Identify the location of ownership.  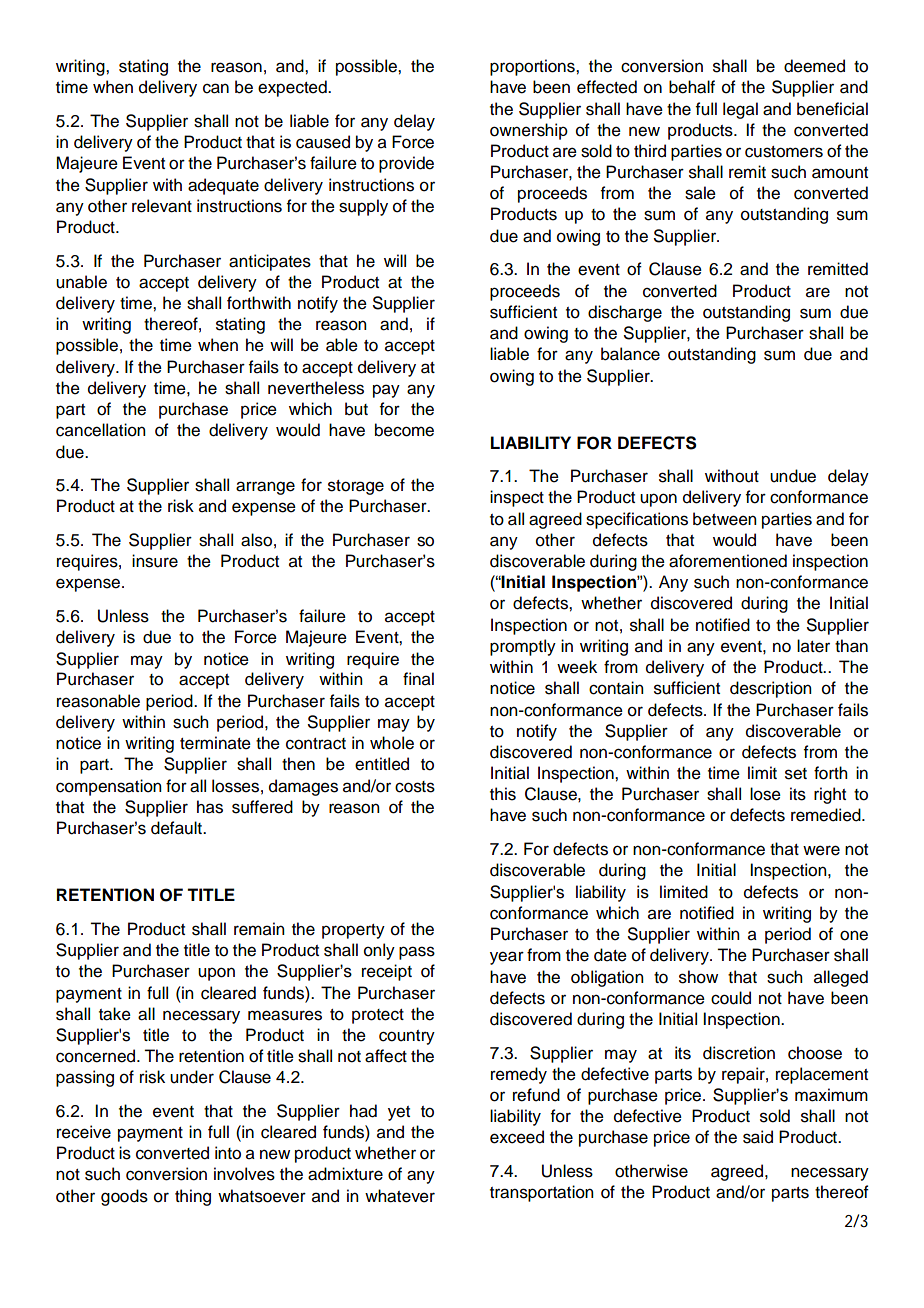
(529, 131).
